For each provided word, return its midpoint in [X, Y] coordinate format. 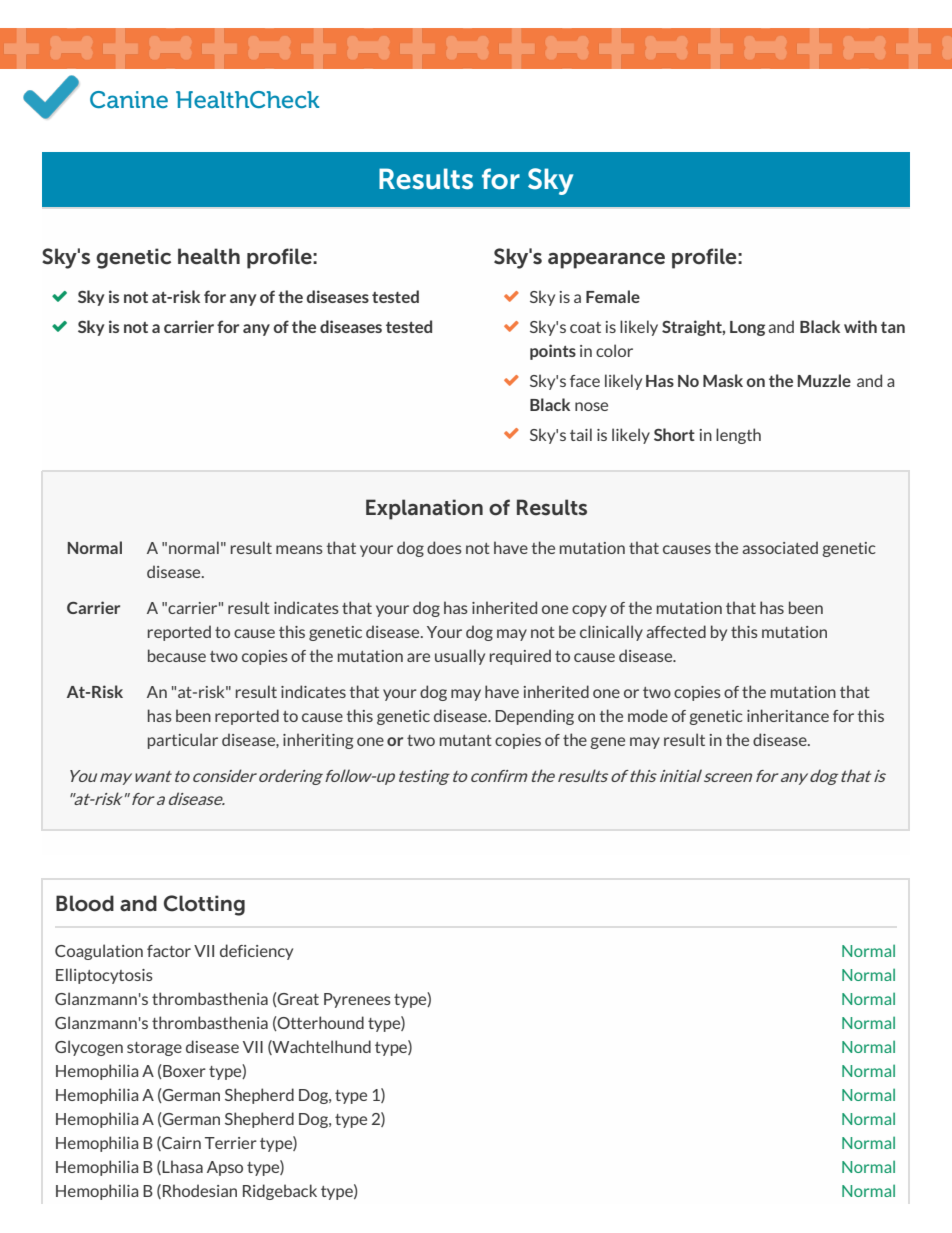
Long [747, 328]
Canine [129, 99]
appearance [606, 261]
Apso [225, 1168]
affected [676, 631]
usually [460, 657]
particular [183, 741]
